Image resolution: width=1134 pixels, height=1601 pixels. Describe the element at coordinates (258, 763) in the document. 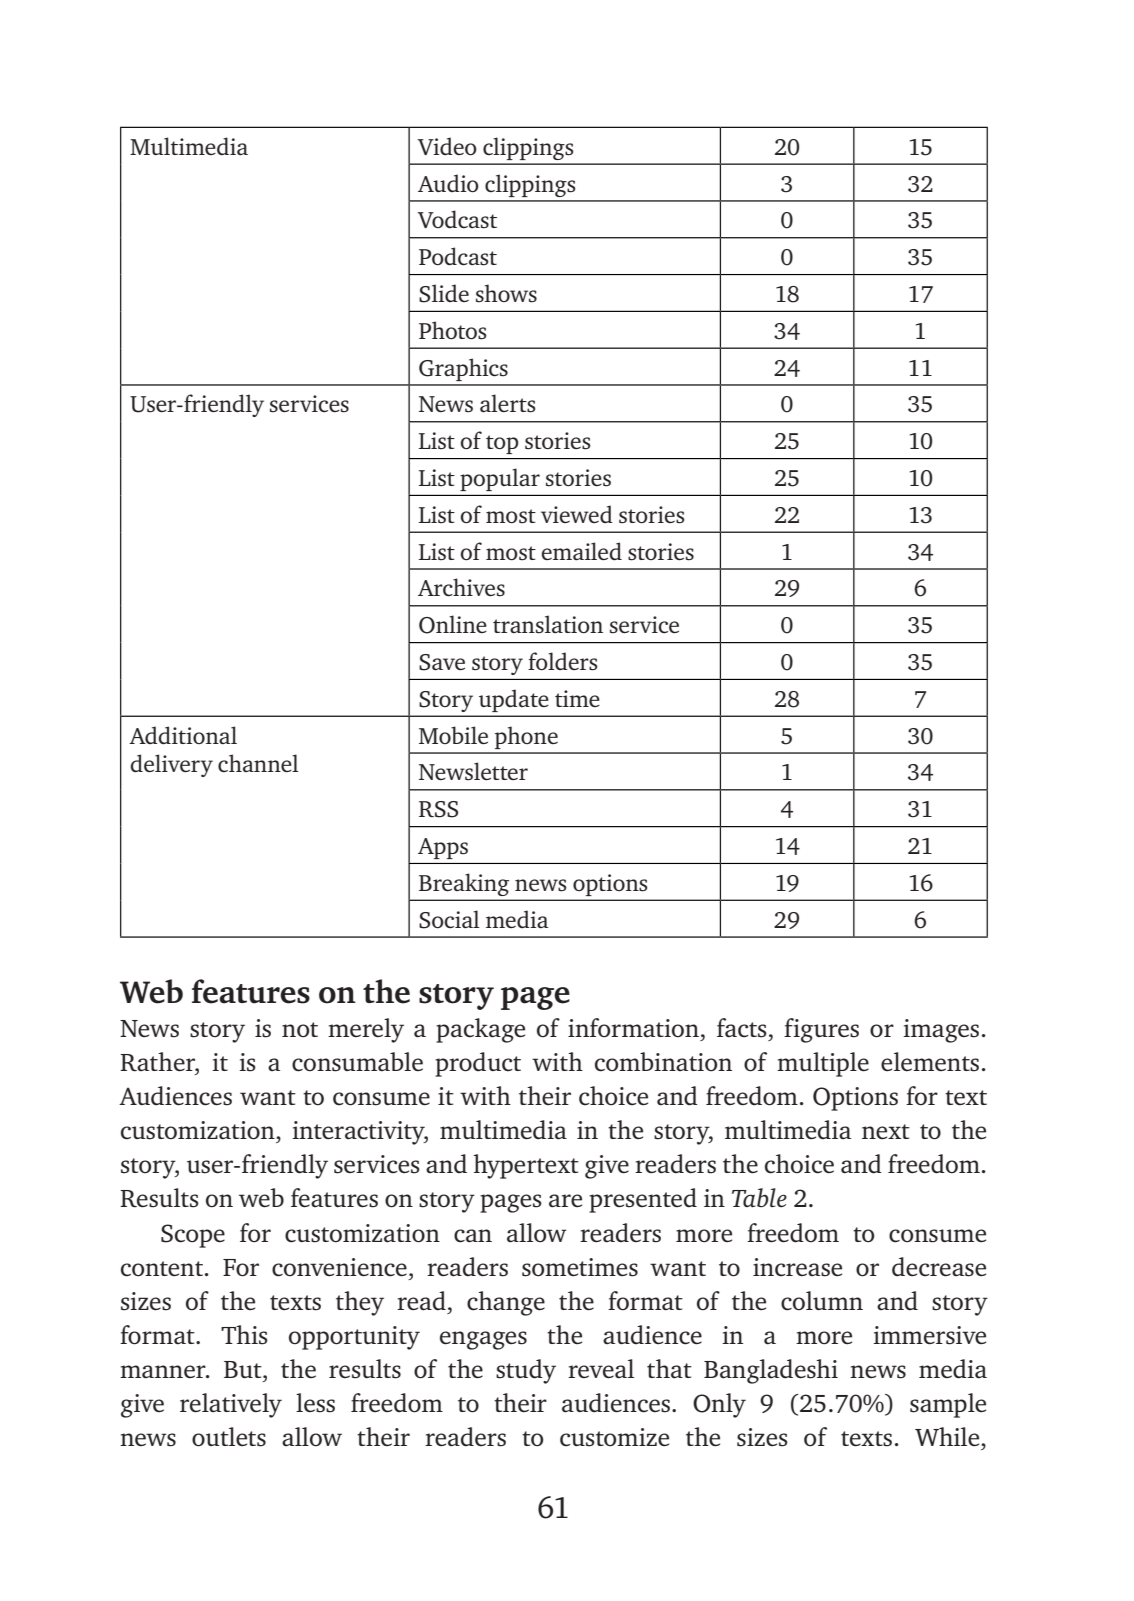

I see `channel` at that location.
